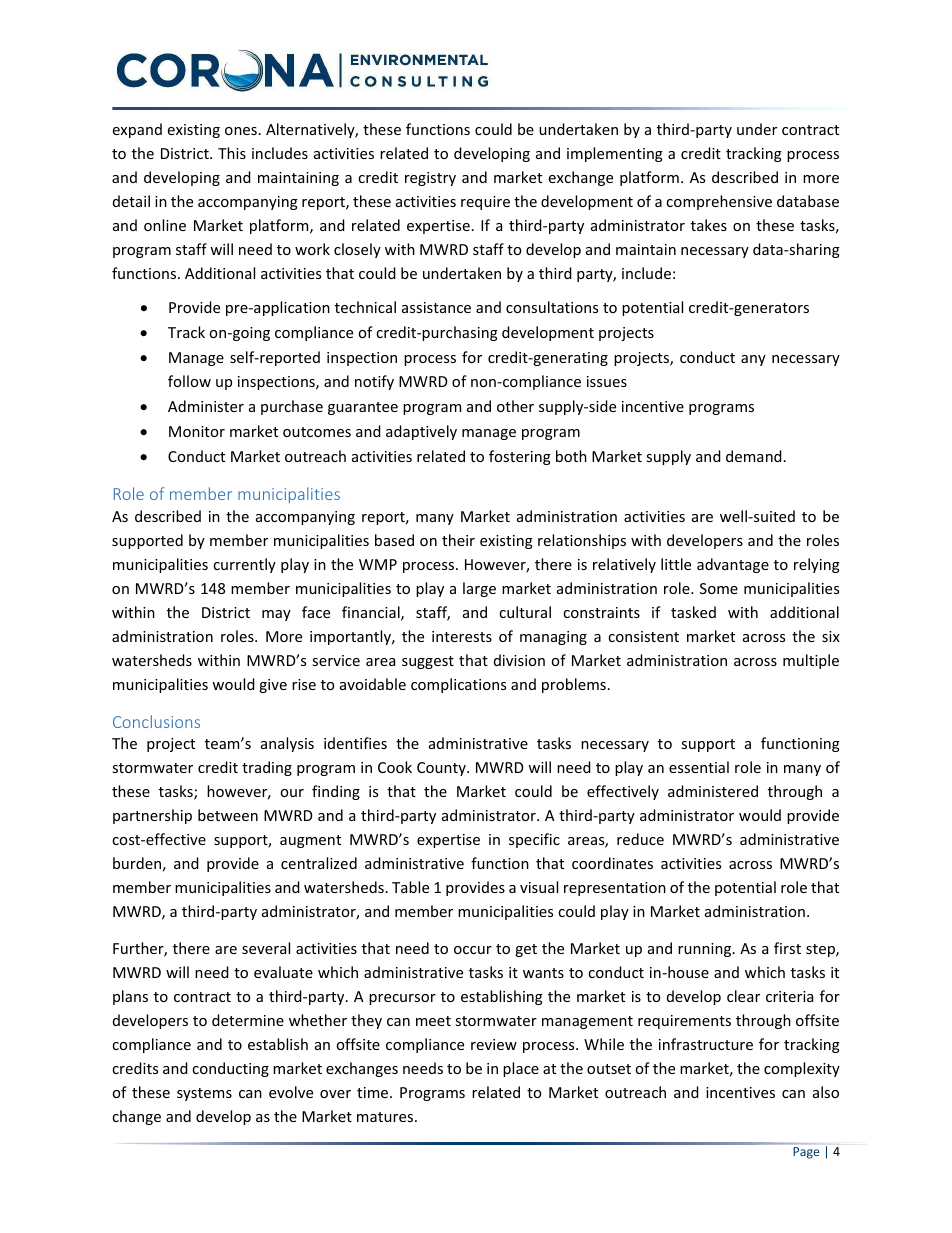 Image resolution: width=952 pixels, height=1233 pixels. What do you see at coordinates (521, 1069) in the image?
I see `place` at bounding box center [521, 1069].
